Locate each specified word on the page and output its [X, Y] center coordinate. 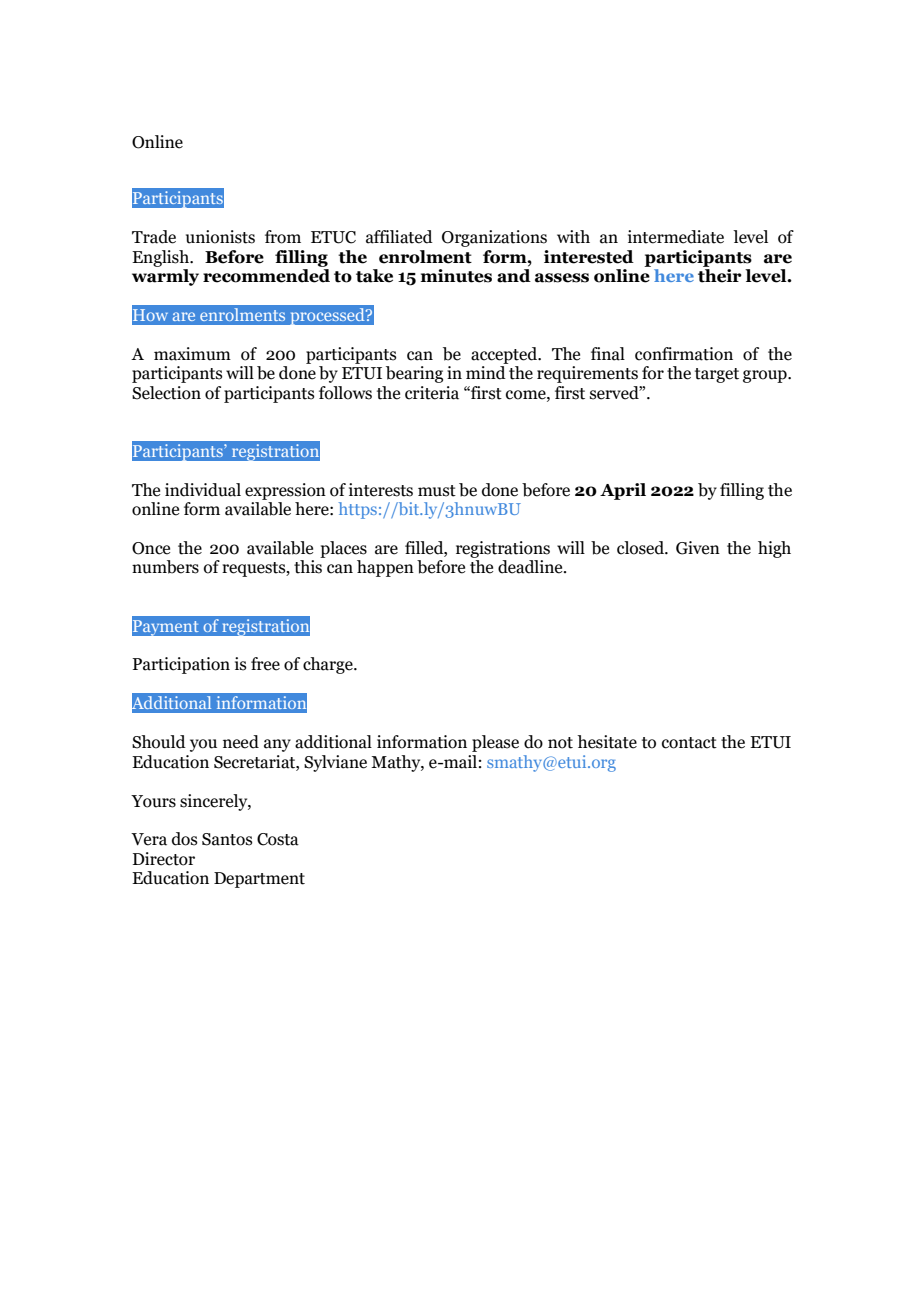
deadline [531, 567]
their [720, 276]
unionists [220, 237]
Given [698, 548]
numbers [165, 567]
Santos [227, 839]
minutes [456, 276]
